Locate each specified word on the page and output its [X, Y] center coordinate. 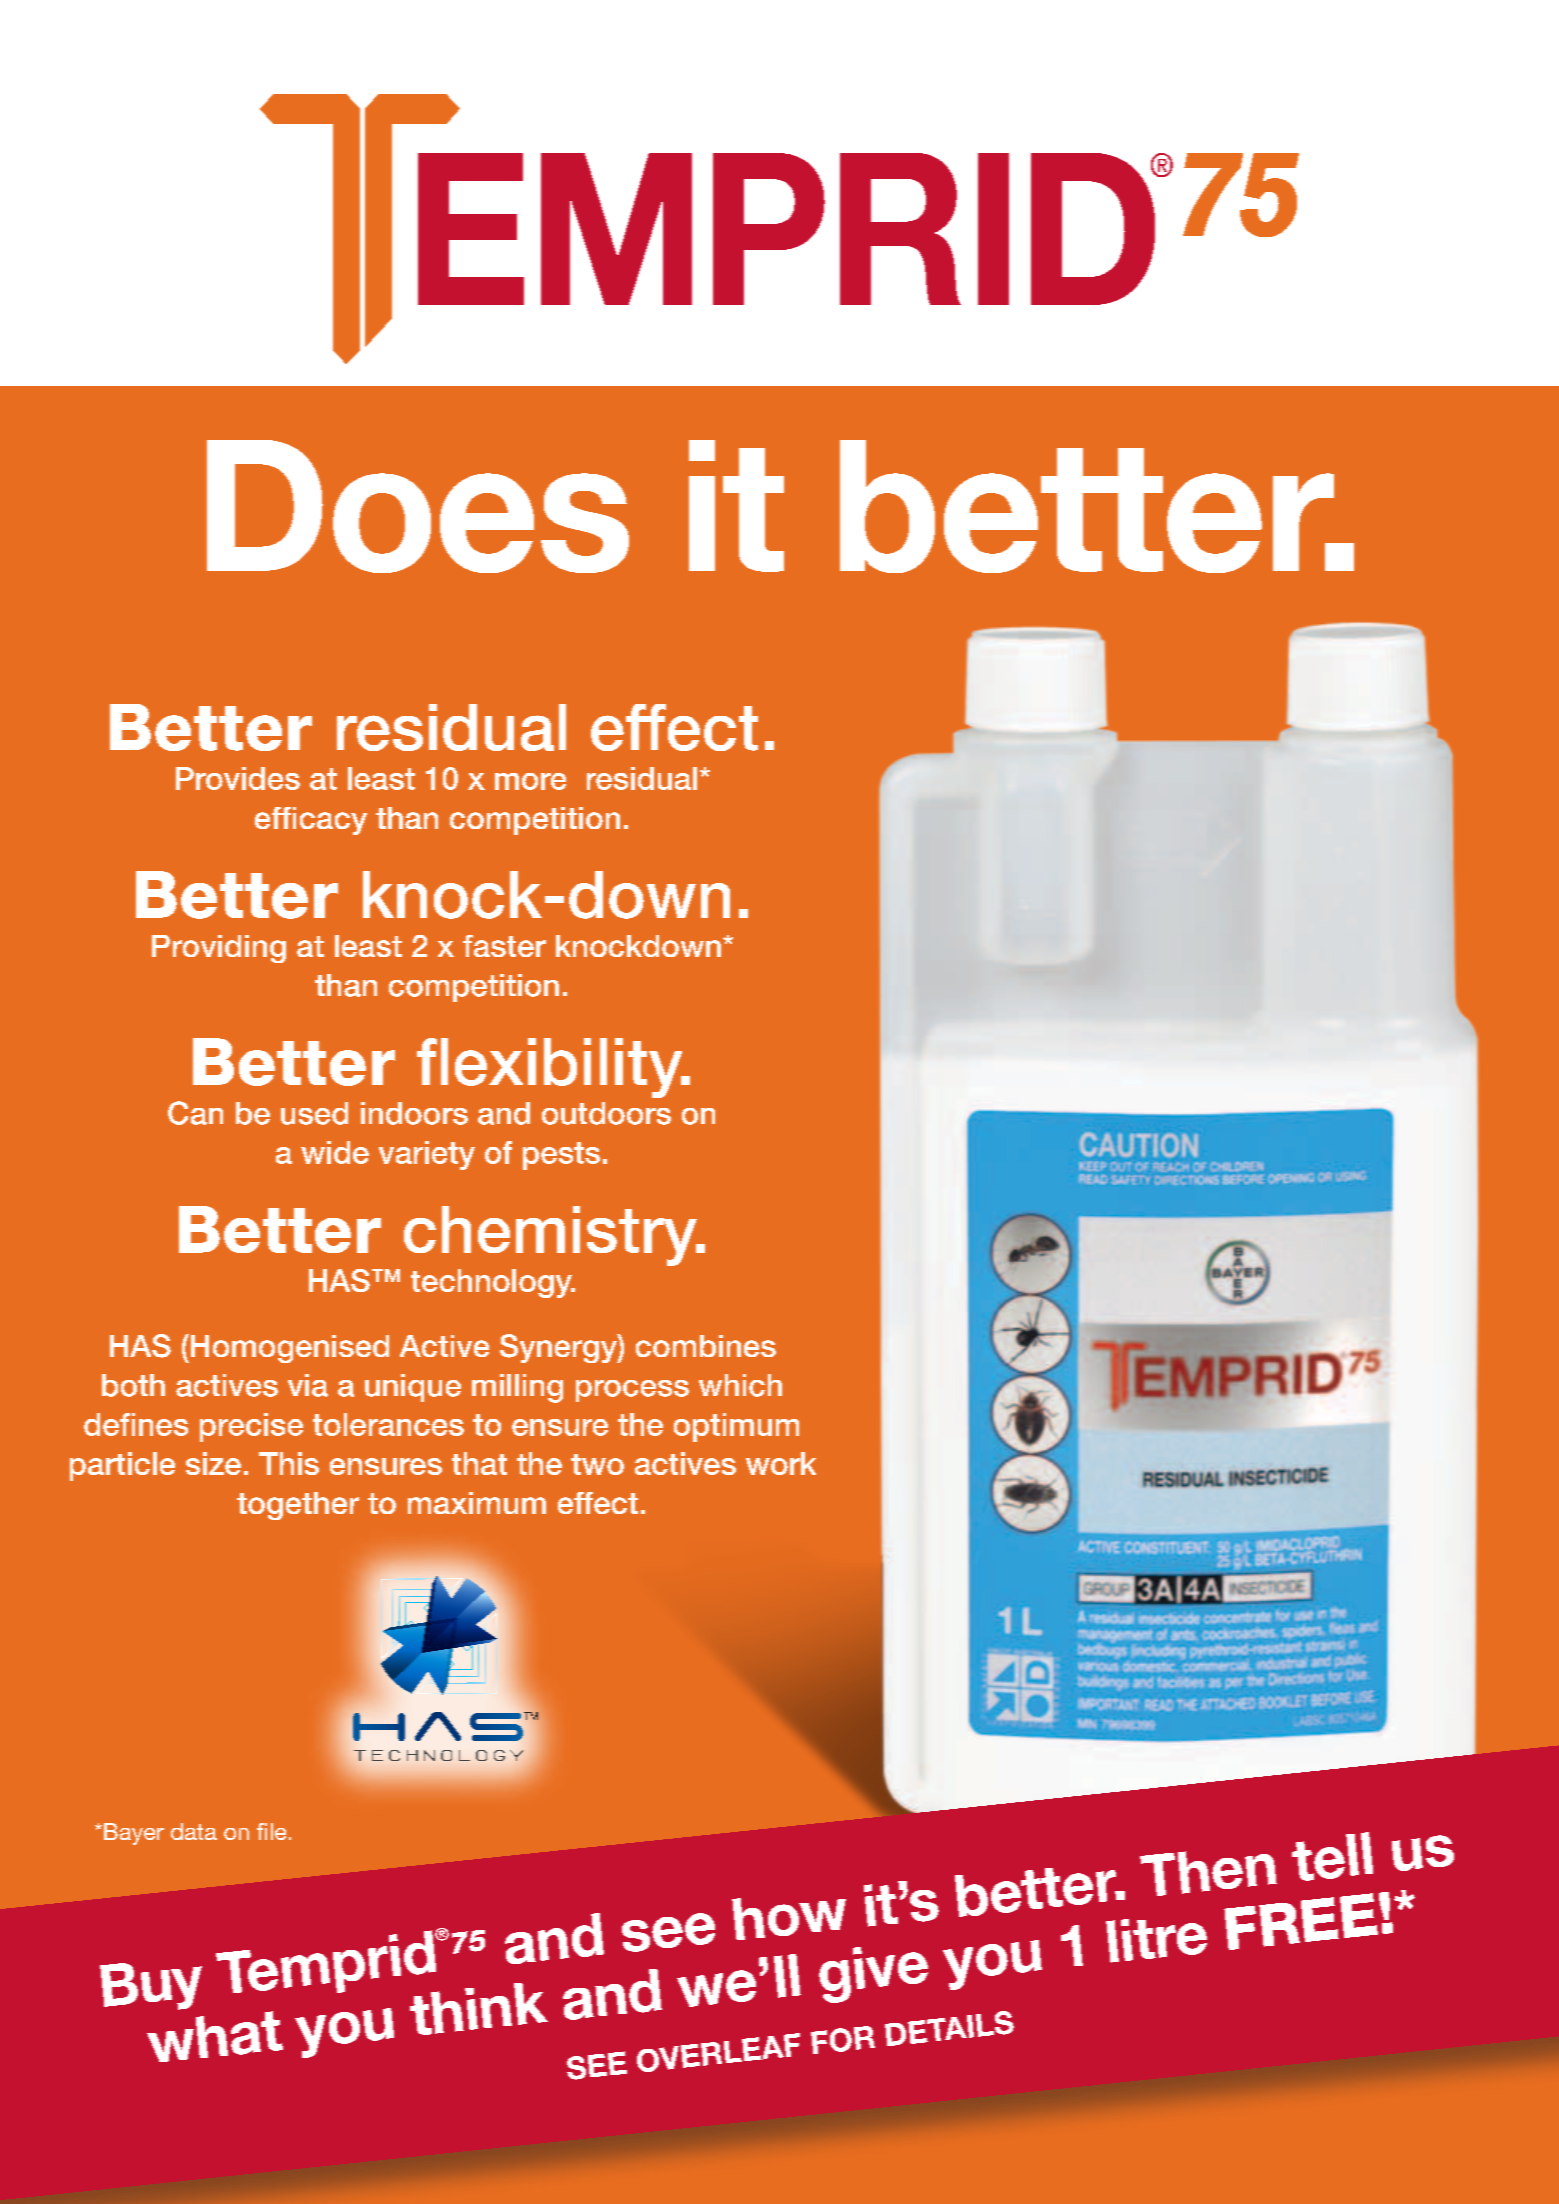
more [530, 781]
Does [418, 506]
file [271, 1831]
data [194, 1831]
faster [504, 946]
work [781, 1463]
